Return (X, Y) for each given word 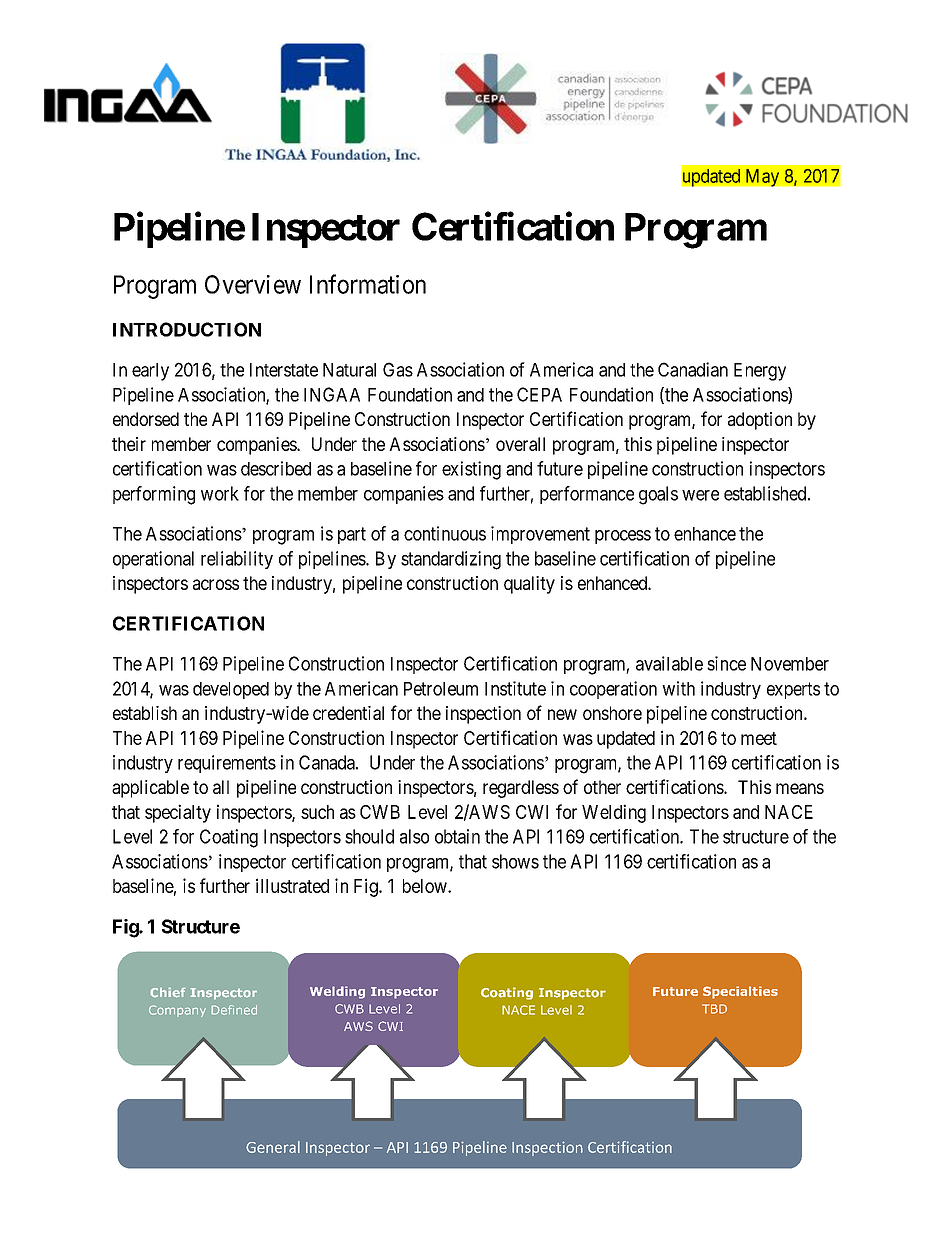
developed (231, 690)
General (273, 1147)
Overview (253, 284)
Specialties (740, 992)
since (726, 663)
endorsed (146, 419)
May (762, 177)
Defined (234, 1010)
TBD (714, 1009)
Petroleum (441, 689)
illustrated (292, 885)
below (426, 886)
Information (368, 284)
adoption (760, 421)
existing (471, 470)
